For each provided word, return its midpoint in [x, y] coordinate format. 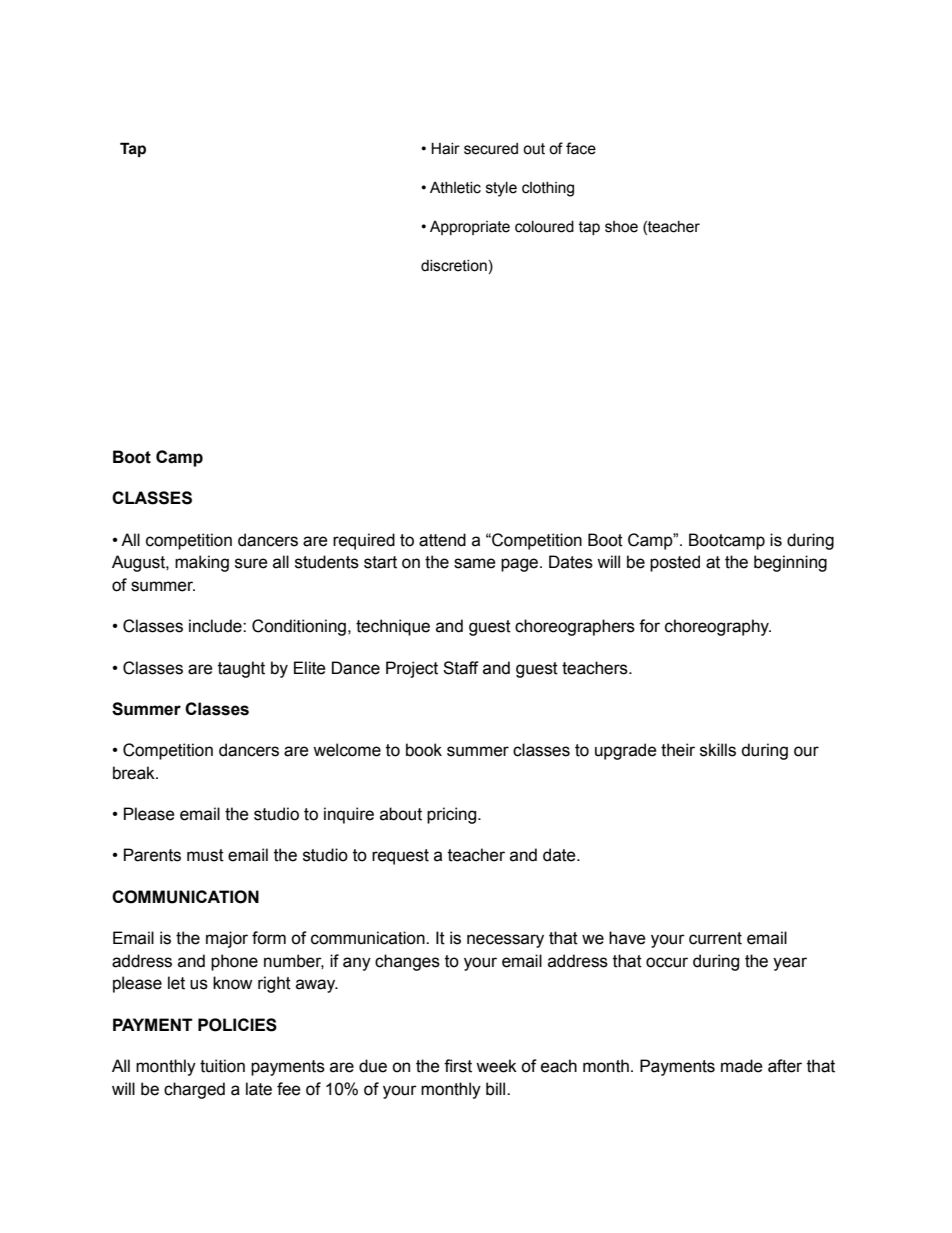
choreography [718, 627]
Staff [461, 668]
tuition [222, 1066]
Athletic [455, 188]
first [458, 1066]
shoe [621, 227]
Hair [445, 148]
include [216, 626]
